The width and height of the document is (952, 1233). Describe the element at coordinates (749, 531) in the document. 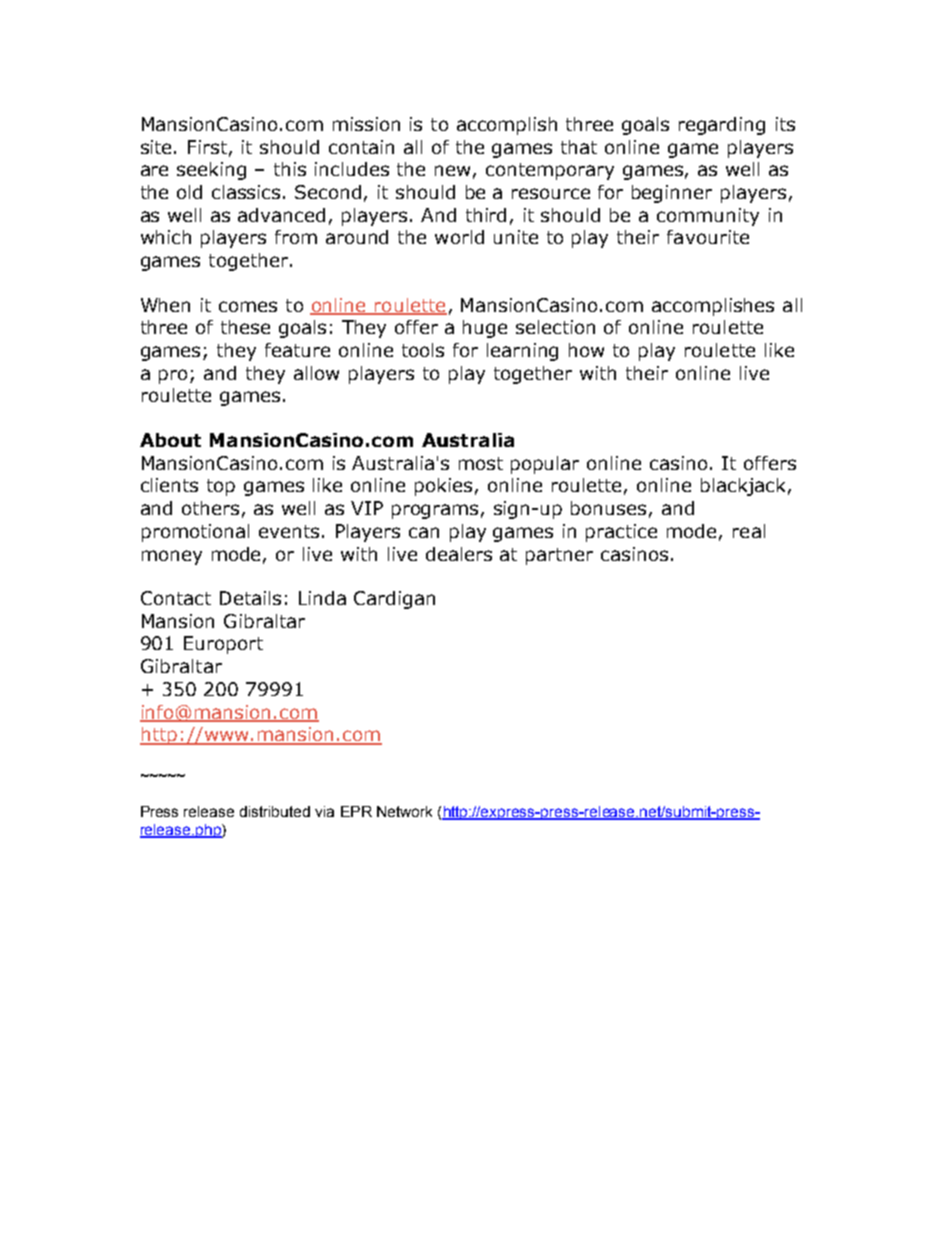

I see `real` at that location.
